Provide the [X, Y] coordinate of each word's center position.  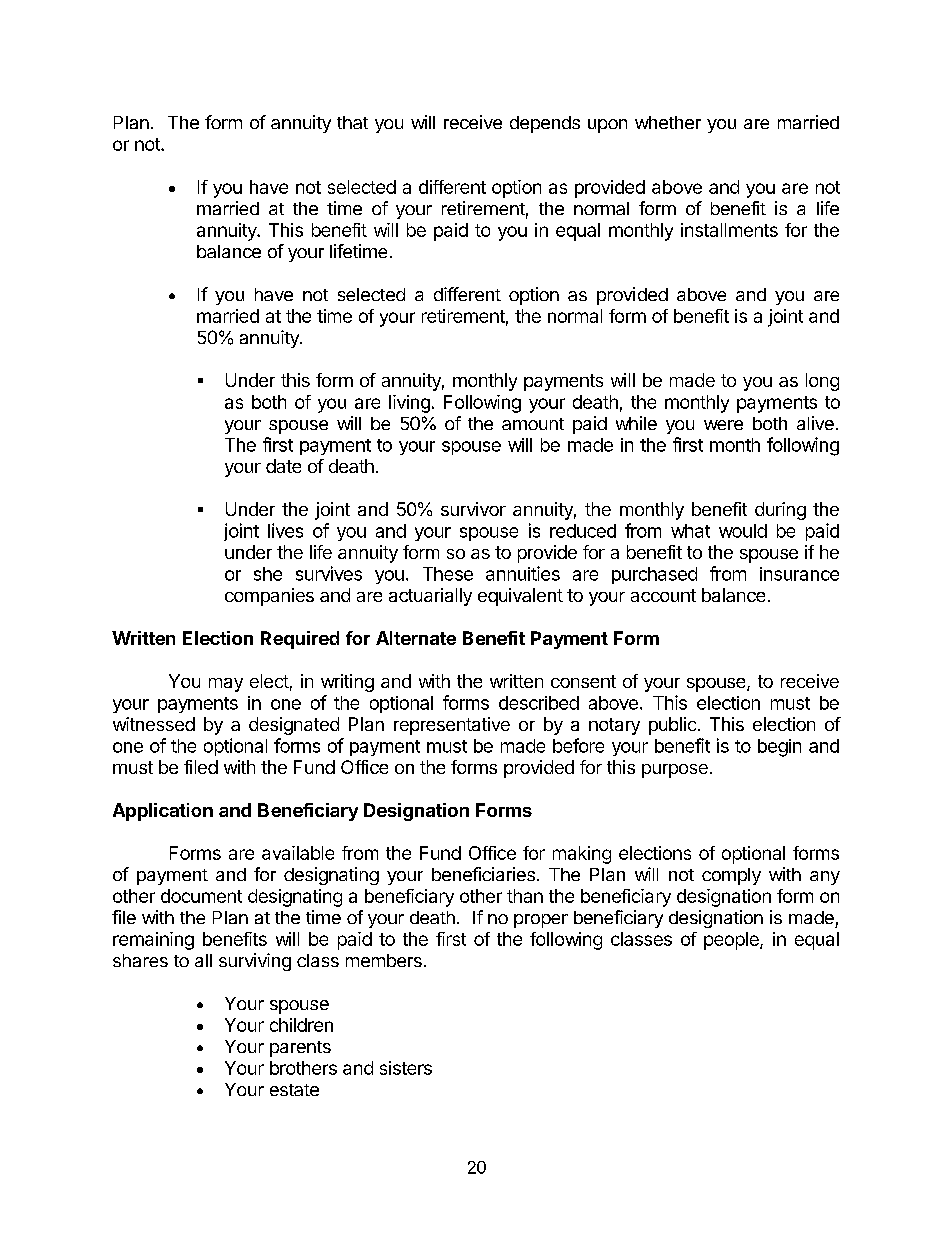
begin [779, 748]
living [409, 404]
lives [285, 530]
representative [452, 726]
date [283, 466]
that [352, 122]
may [226, 685]
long [822, 382]
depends [545, 124]
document [201, 896]
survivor [473, 509]
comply [731, 876]
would [743, 531]
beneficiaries [483, 874]
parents [300, 1049]
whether [668, 122]
